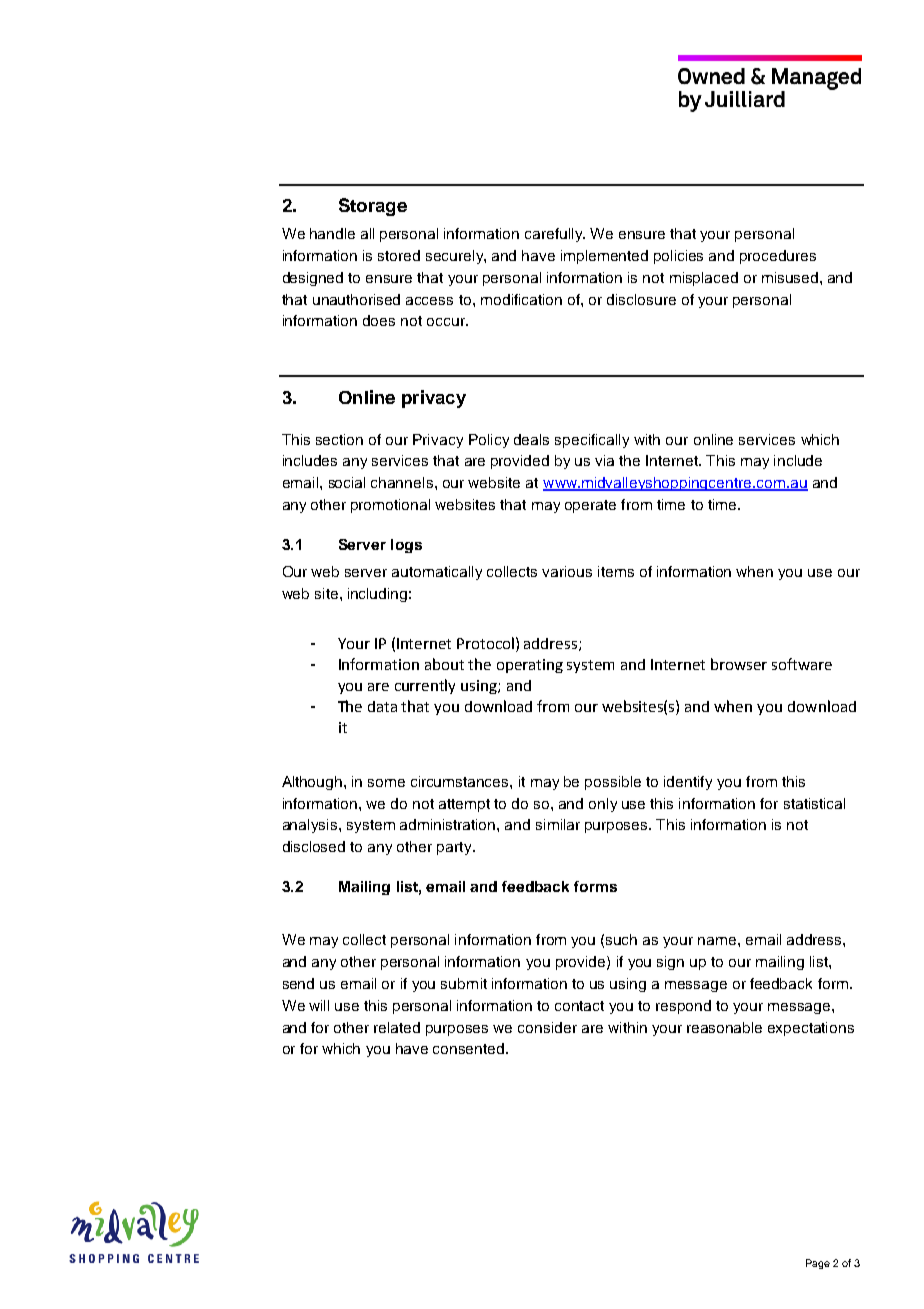 The width and height of the document is (924, 1309). What do you see at coordinates (382, 706) in the document?
I see `data` at bounding box center [382, 706].
